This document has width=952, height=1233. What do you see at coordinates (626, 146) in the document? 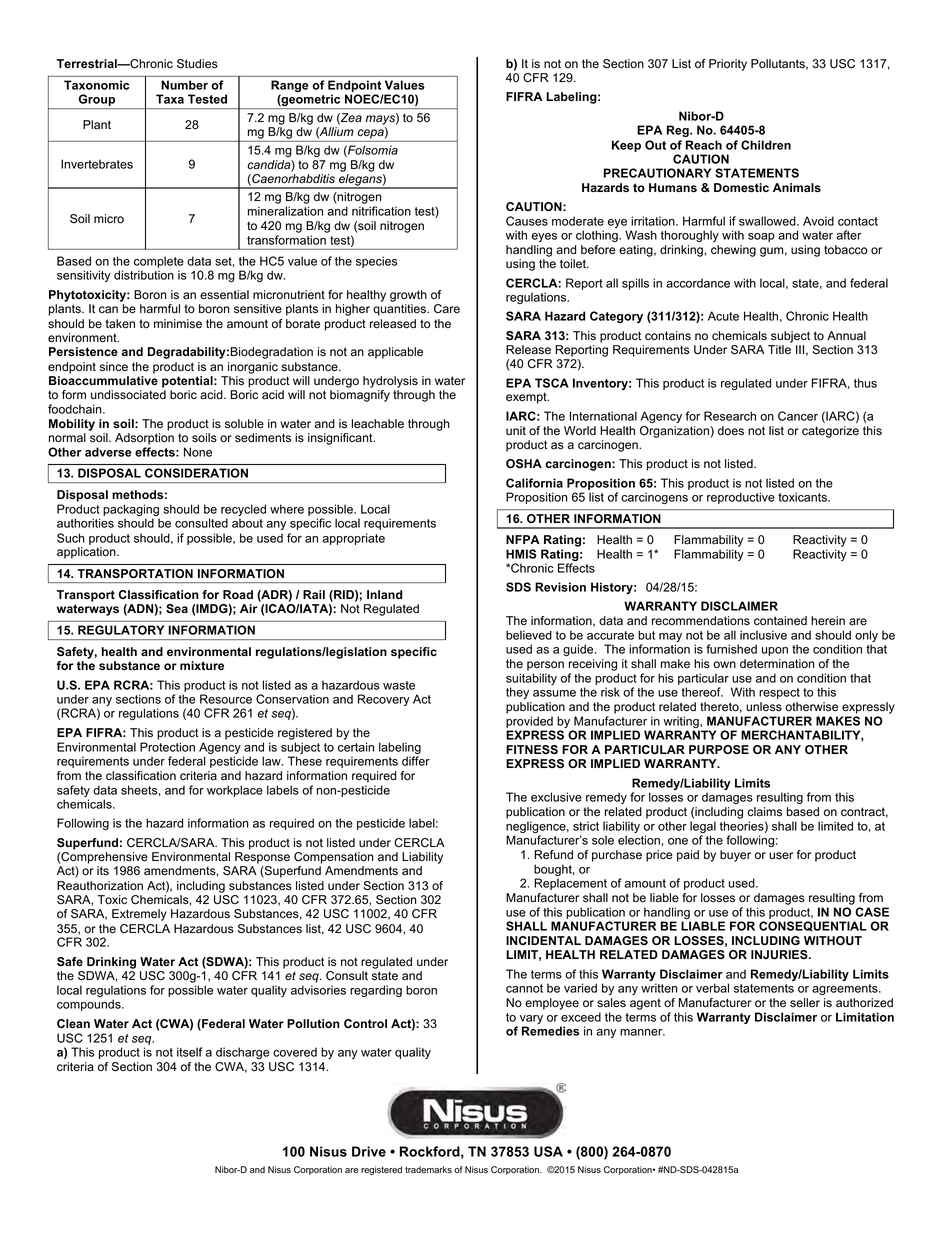
I see `Keep` at bounding box center [626, 146].
